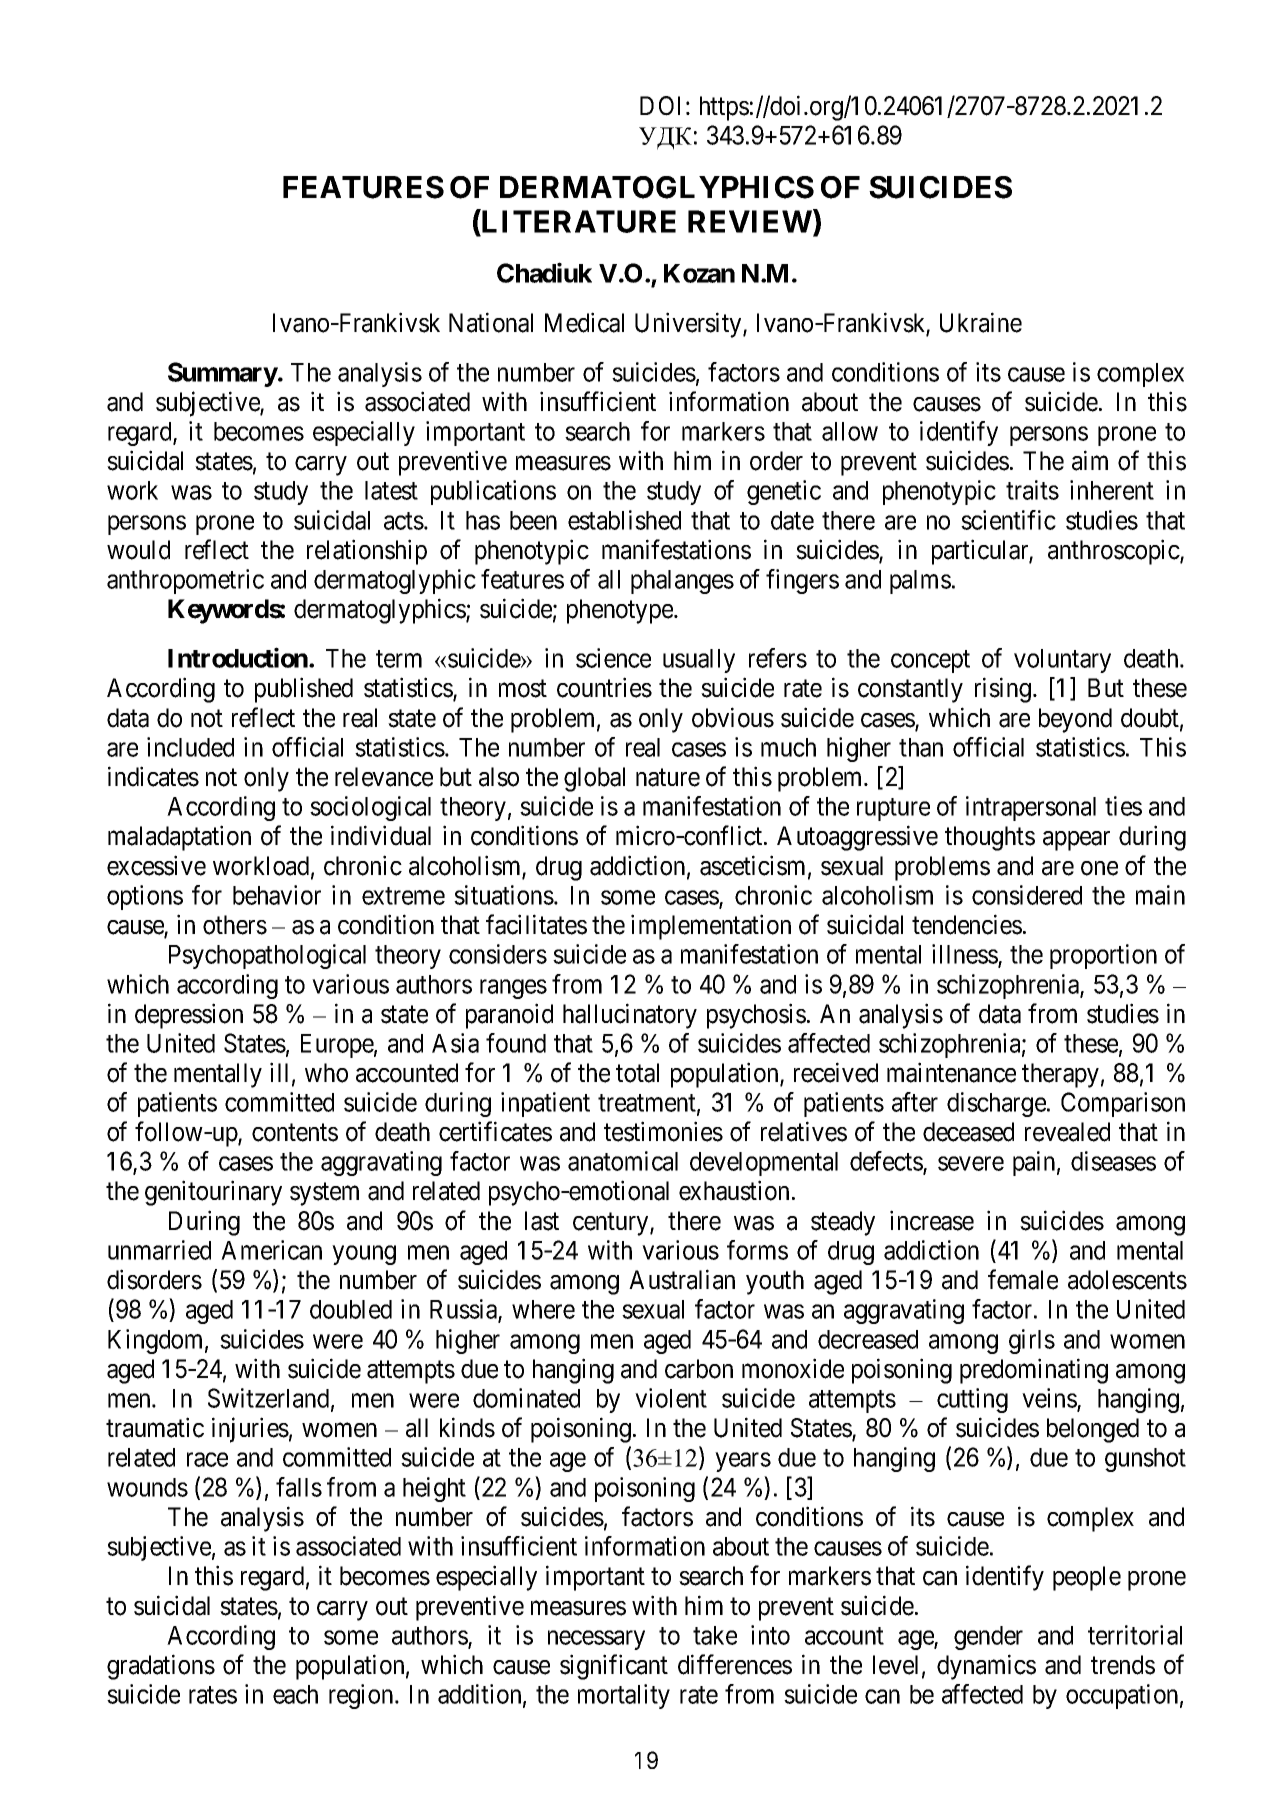 This screenshot has width=1277, height=1806. Describe the element at coordinates (630, 1016) in the screenshot. I see `hallucinatory` at that location.
